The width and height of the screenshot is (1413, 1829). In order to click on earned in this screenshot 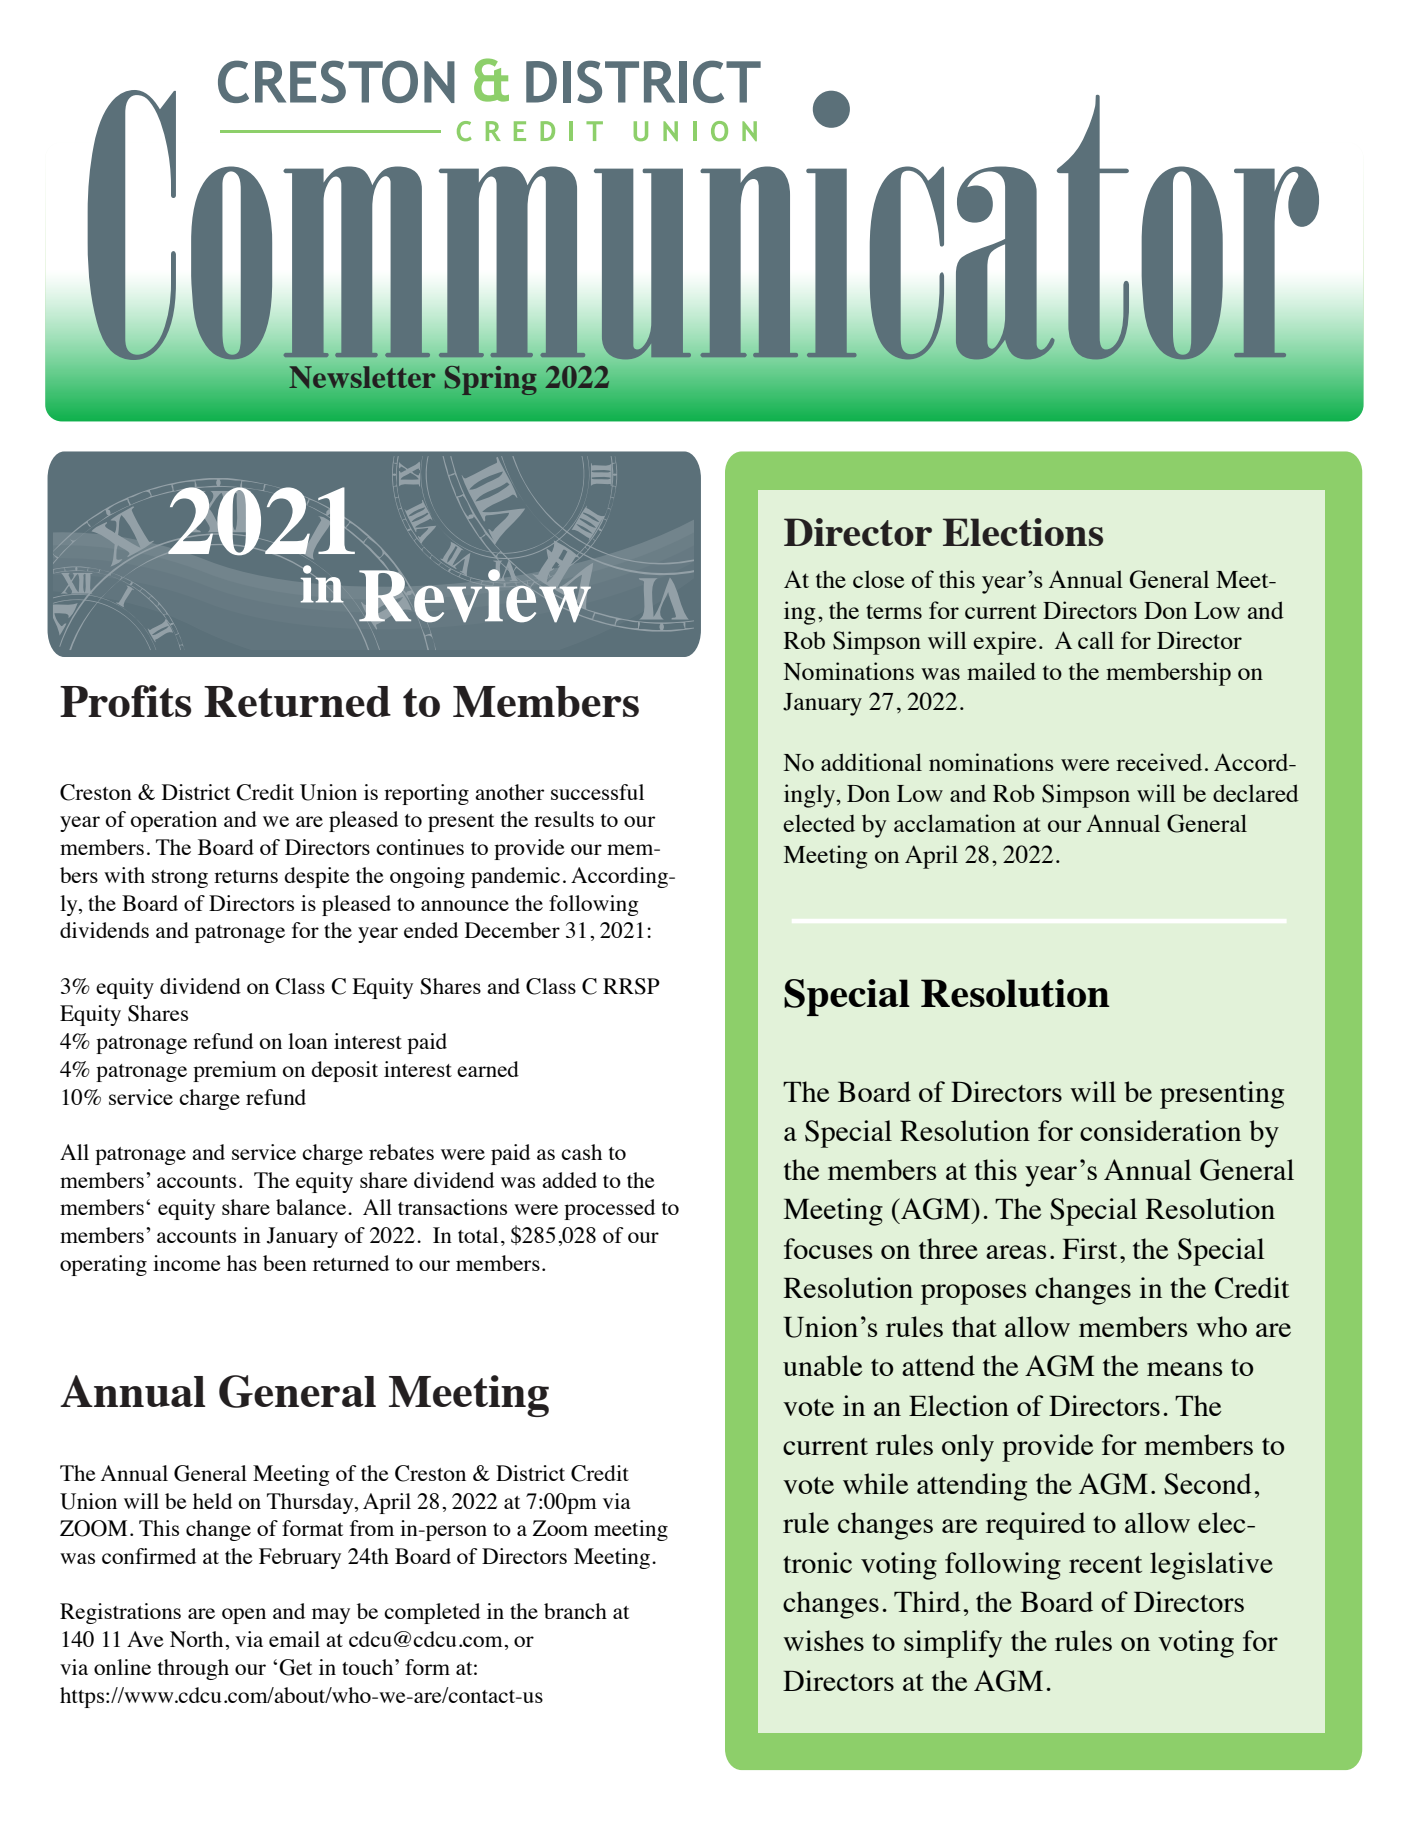, I will do `click(488, 1069)`.
